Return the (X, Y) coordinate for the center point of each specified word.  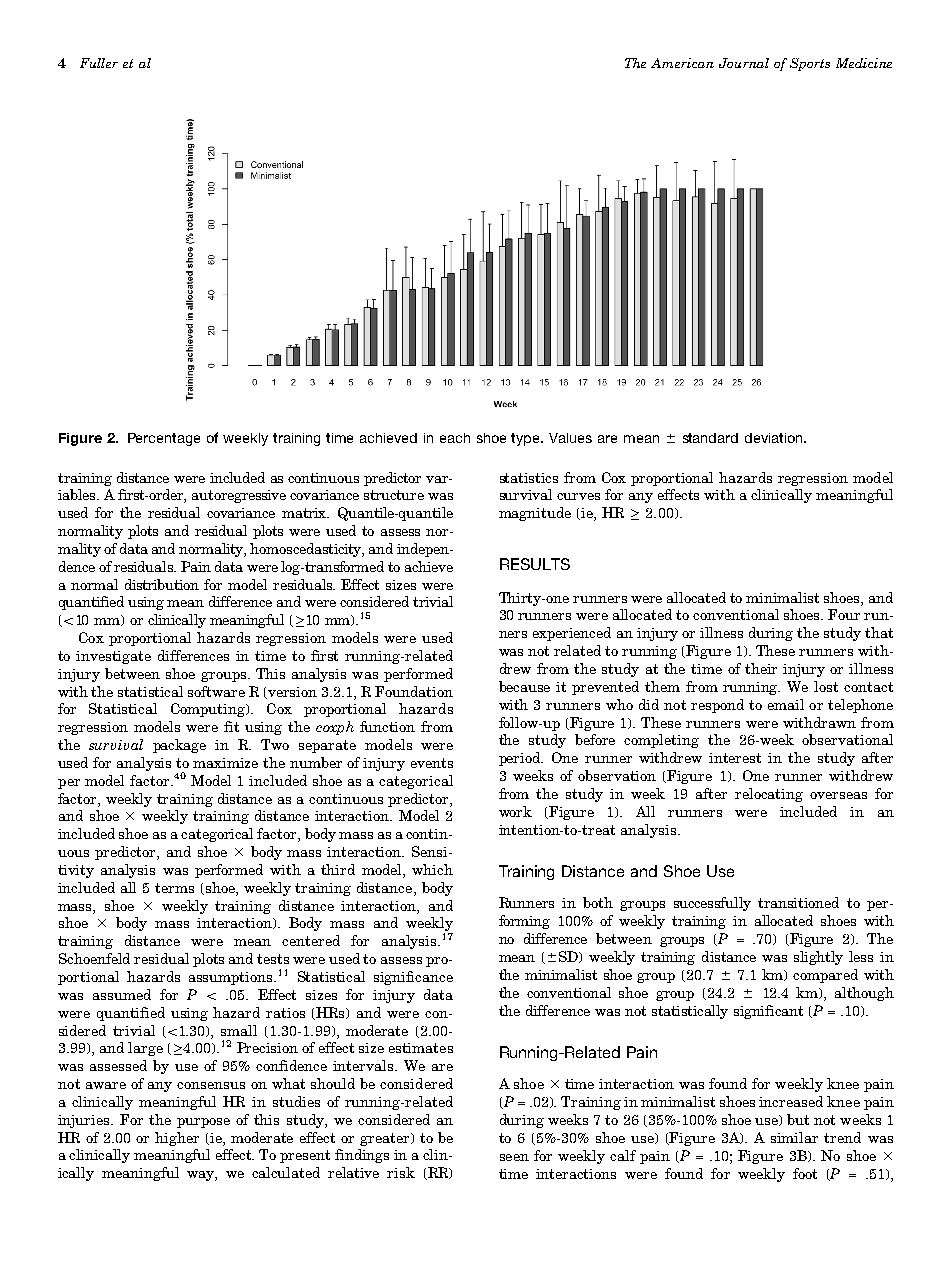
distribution (162, 584)
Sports (810, 64)
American (682, 63)
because (524, 686)
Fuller (99, 63)
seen (514, 1157)
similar (794, 1137)
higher (177, 1139)
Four (844, 614)
